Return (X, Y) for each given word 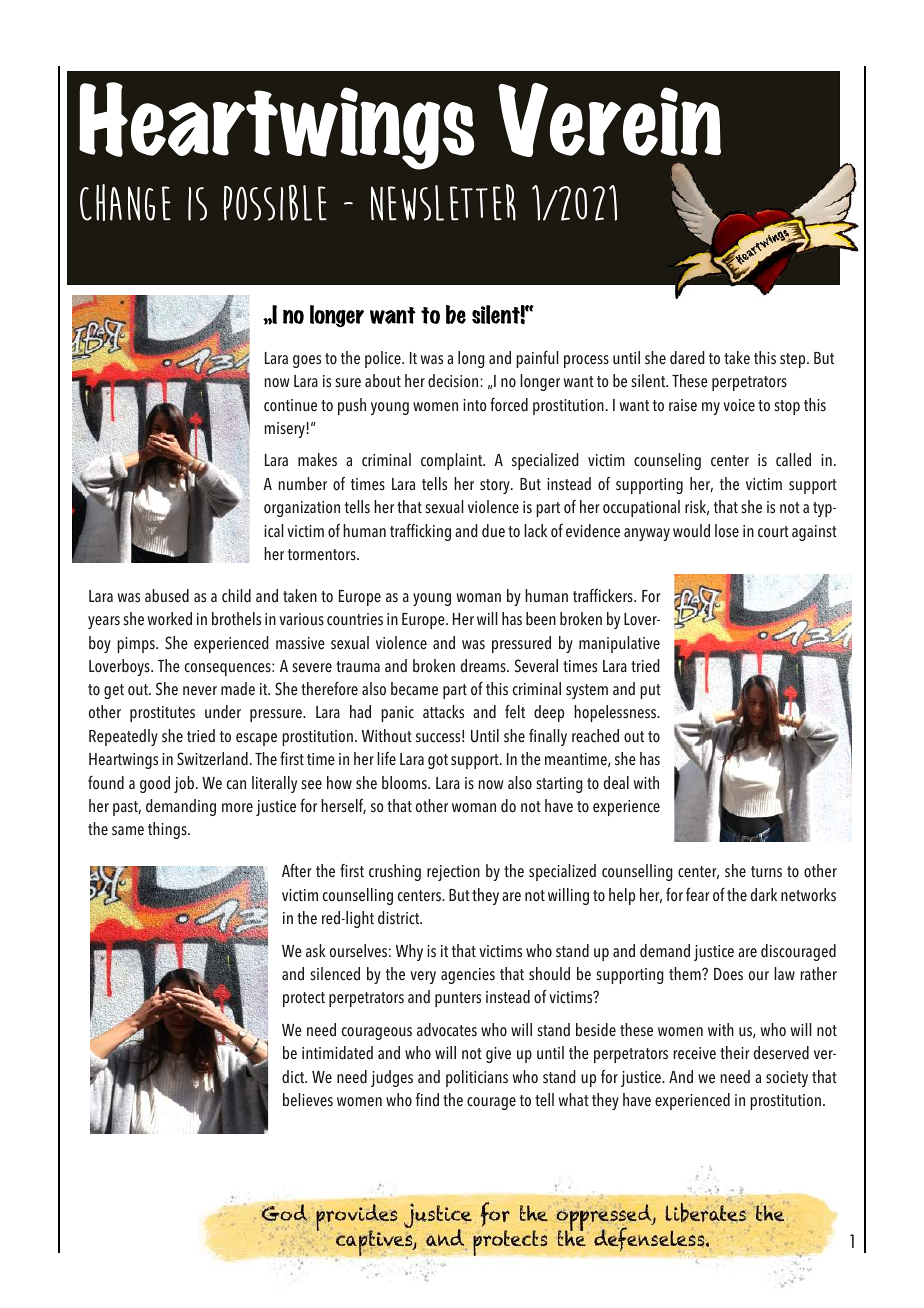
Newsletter (443, 202)
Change (125, 202)
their (735, 1053)
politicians (477, 1078)
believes (308, 1100)
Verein (609, 120)
